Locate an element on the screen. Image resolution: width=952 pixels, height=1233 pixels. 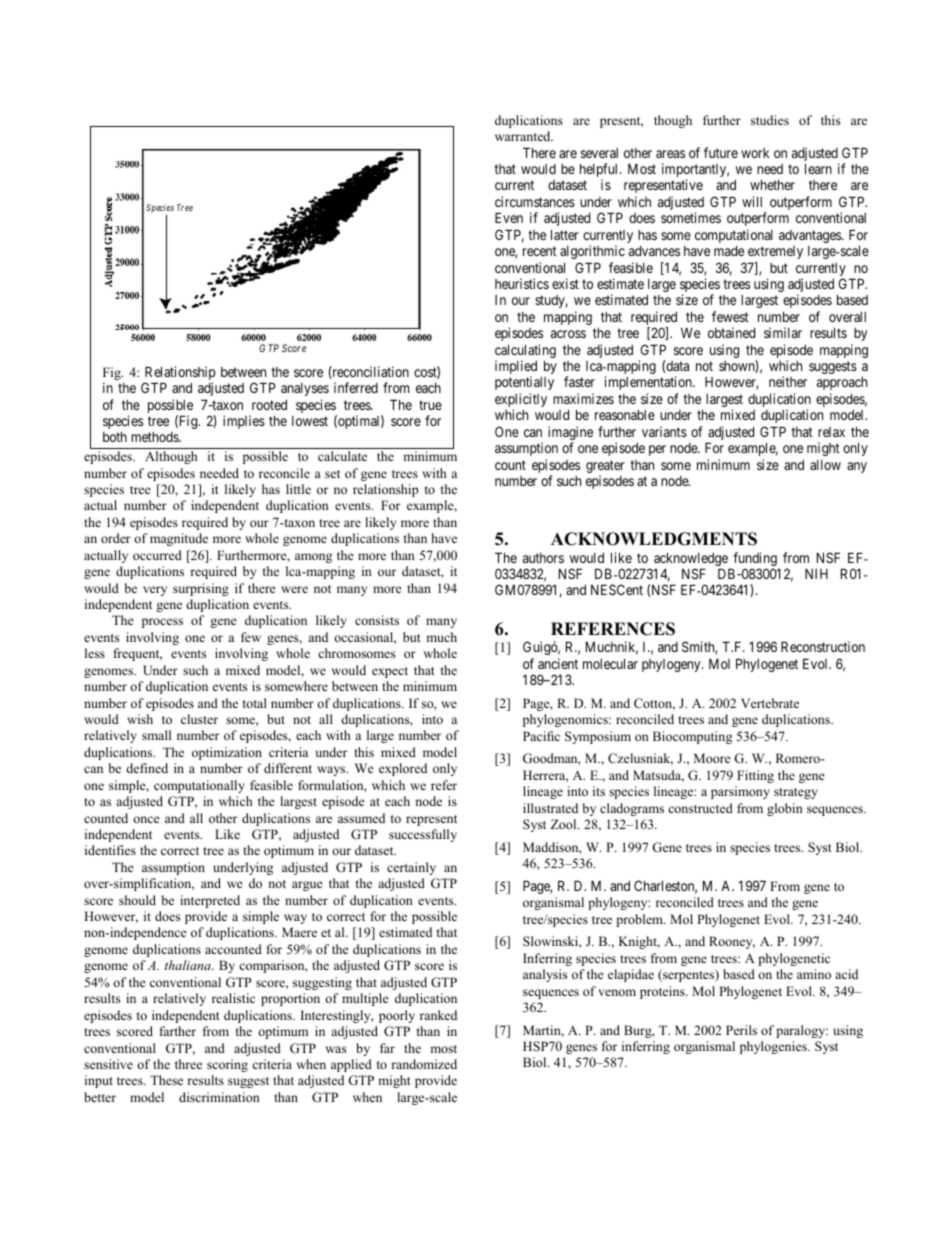
obtained is located at coordinates (731, 332).
